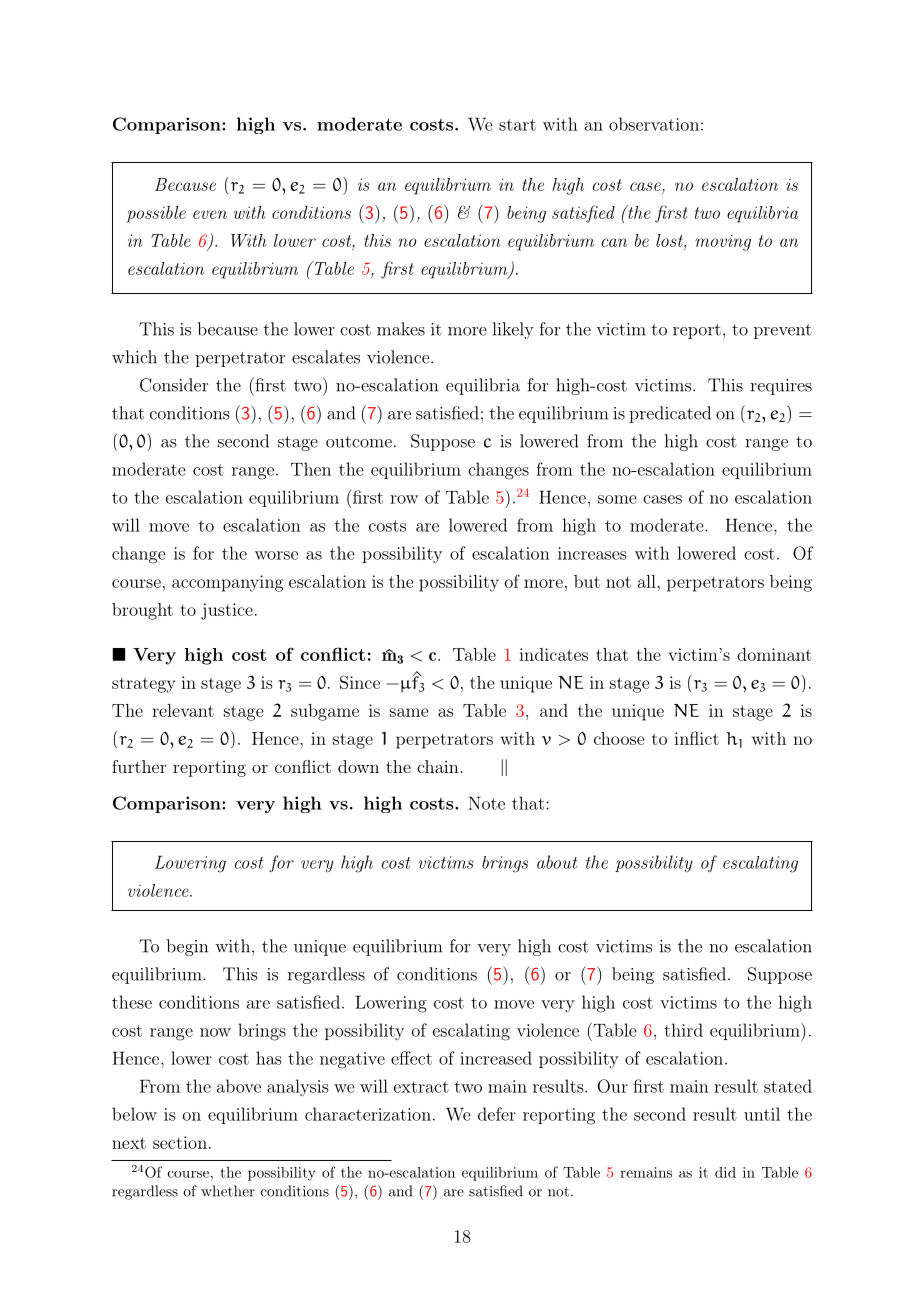 The width and height of the screenshot is (924, 1308). What do you see at coordinates (517, 125) in the screenshot?
I see `start` at bounding box center [517, 125].
